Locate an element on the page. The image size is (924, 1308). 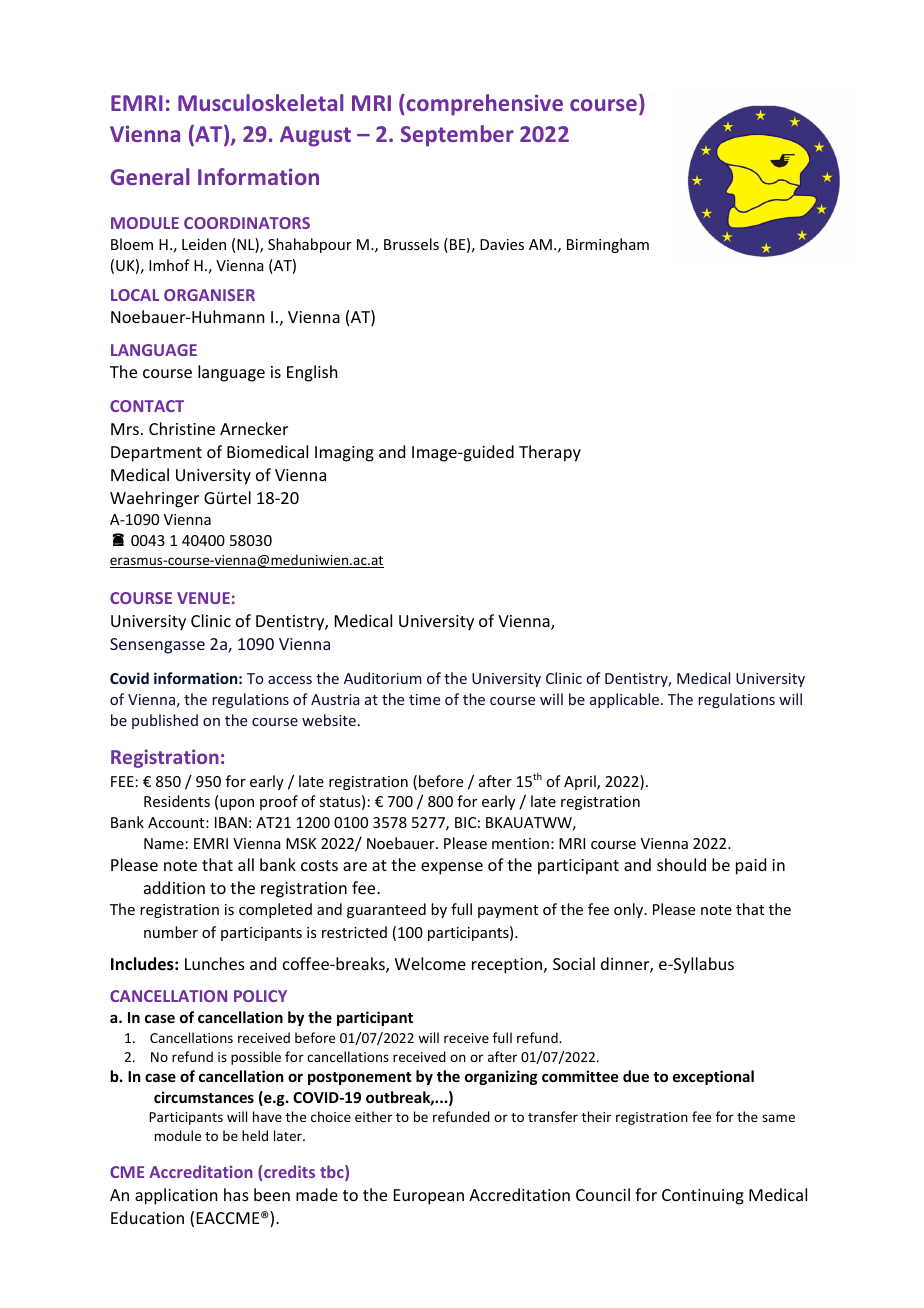
Birmingham is located at coordinates (608, 245).
